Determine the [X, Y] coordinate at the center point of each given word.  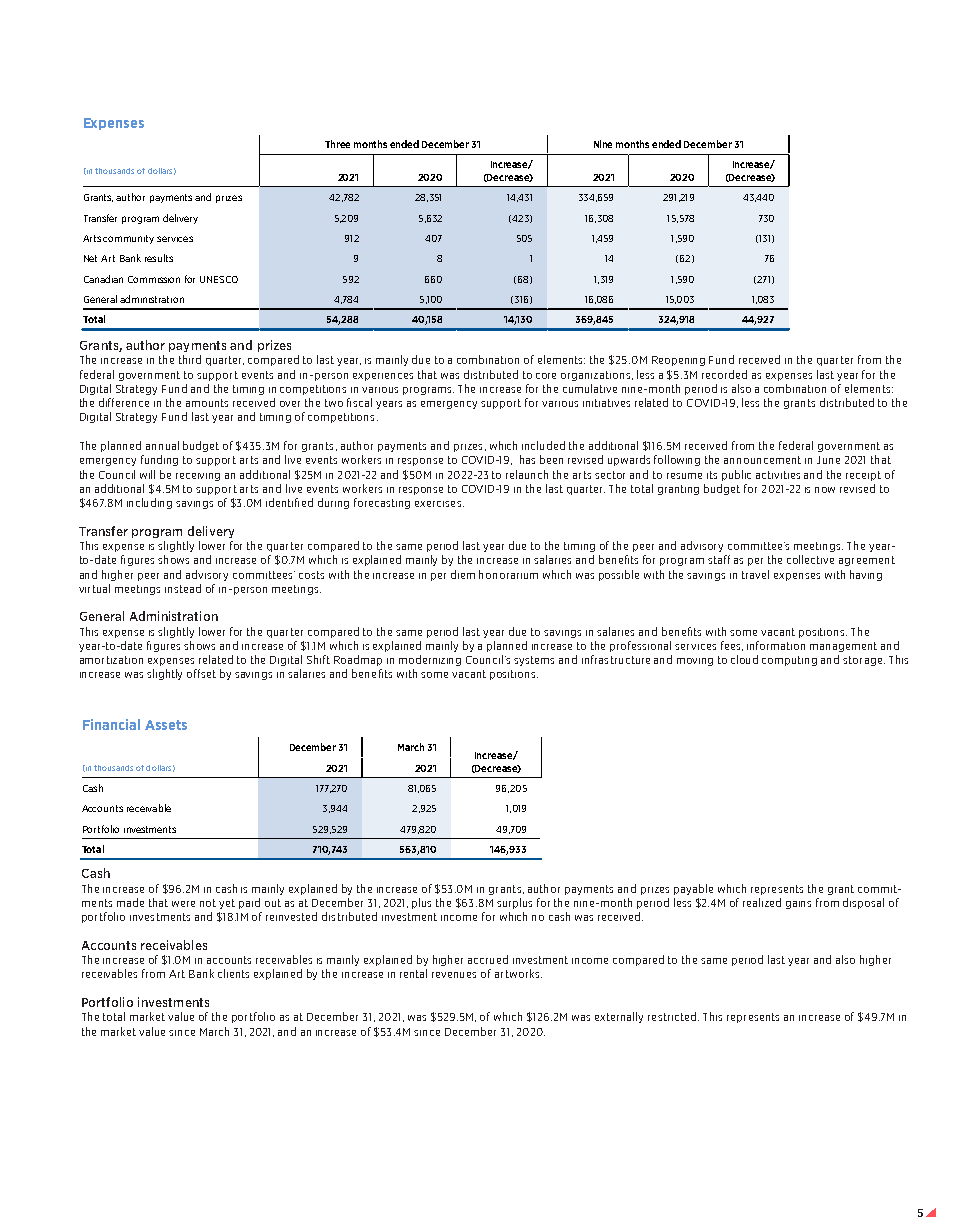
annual [162, 445]
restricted [673, 1016]
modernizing [430, 660]
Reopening [678, 361]
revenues [454, 975]
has [527, 459]
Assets [166, 725]
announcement [762, 460]
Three [337, 144]
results [159, 258]
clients [233, 973]
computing [789, 661]
